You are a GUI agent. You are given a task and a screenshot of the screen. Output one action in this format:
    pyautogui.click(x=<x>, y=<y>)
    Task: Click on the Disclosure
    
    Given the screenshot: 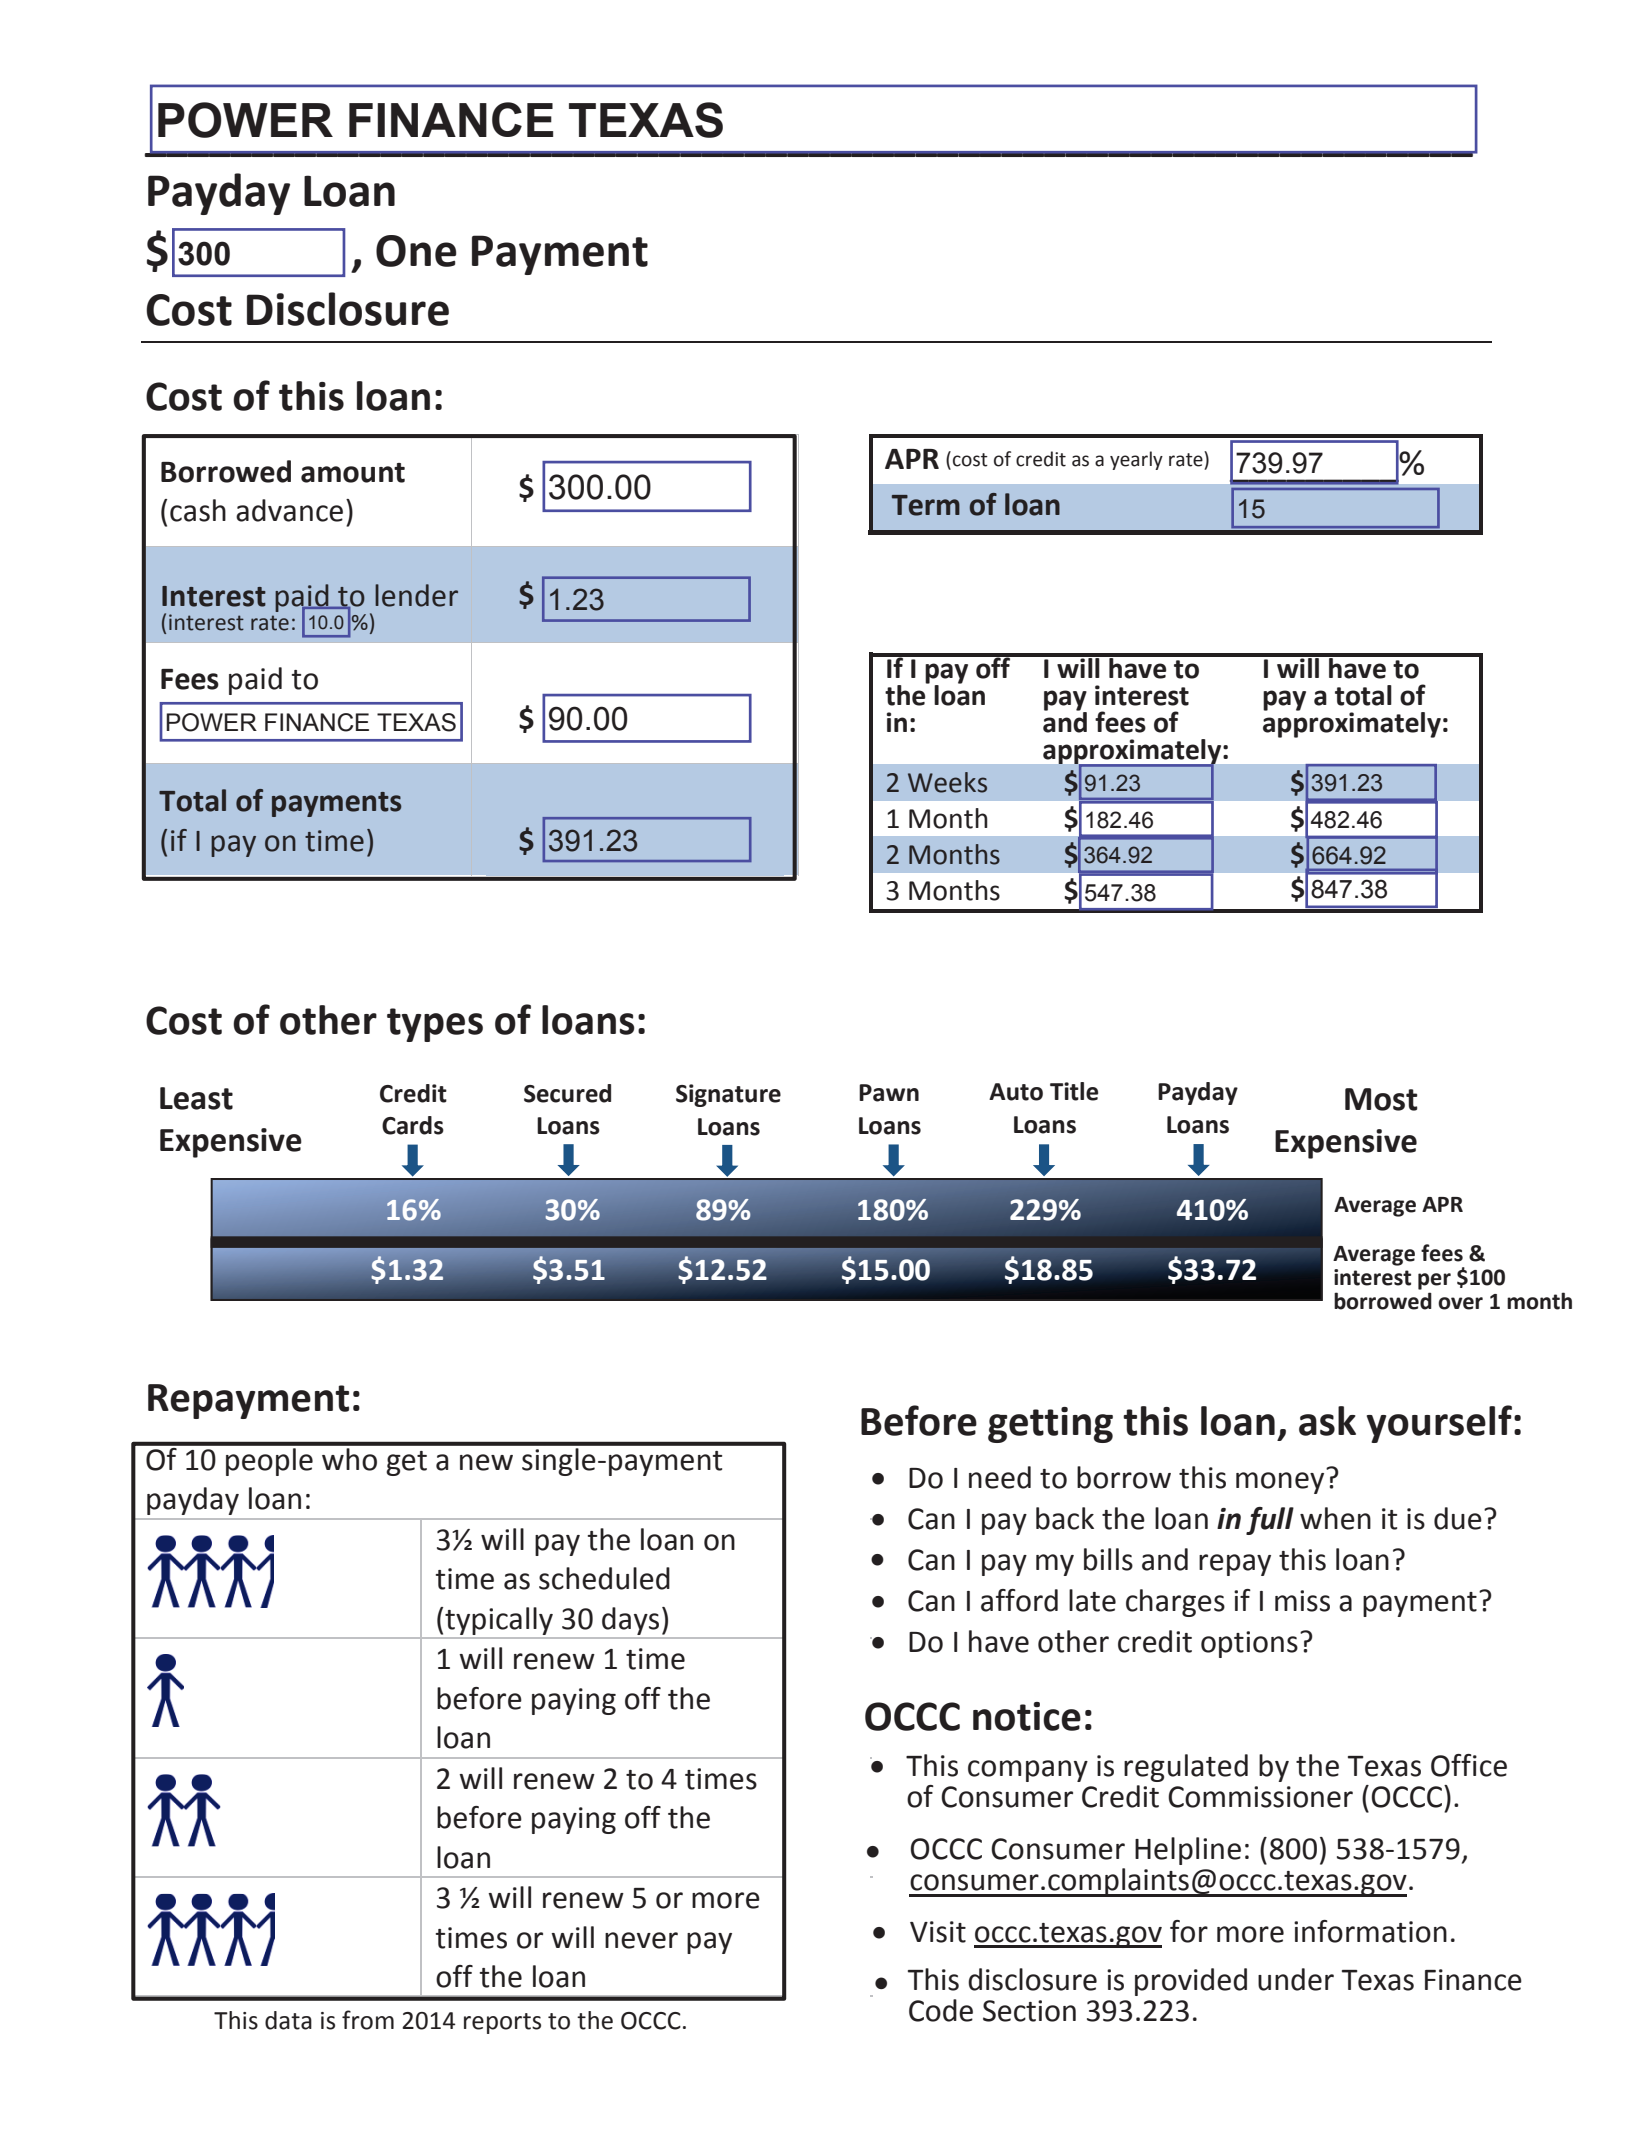 What is the action you would take?
    pyautogui.click(x=348, y=309)
